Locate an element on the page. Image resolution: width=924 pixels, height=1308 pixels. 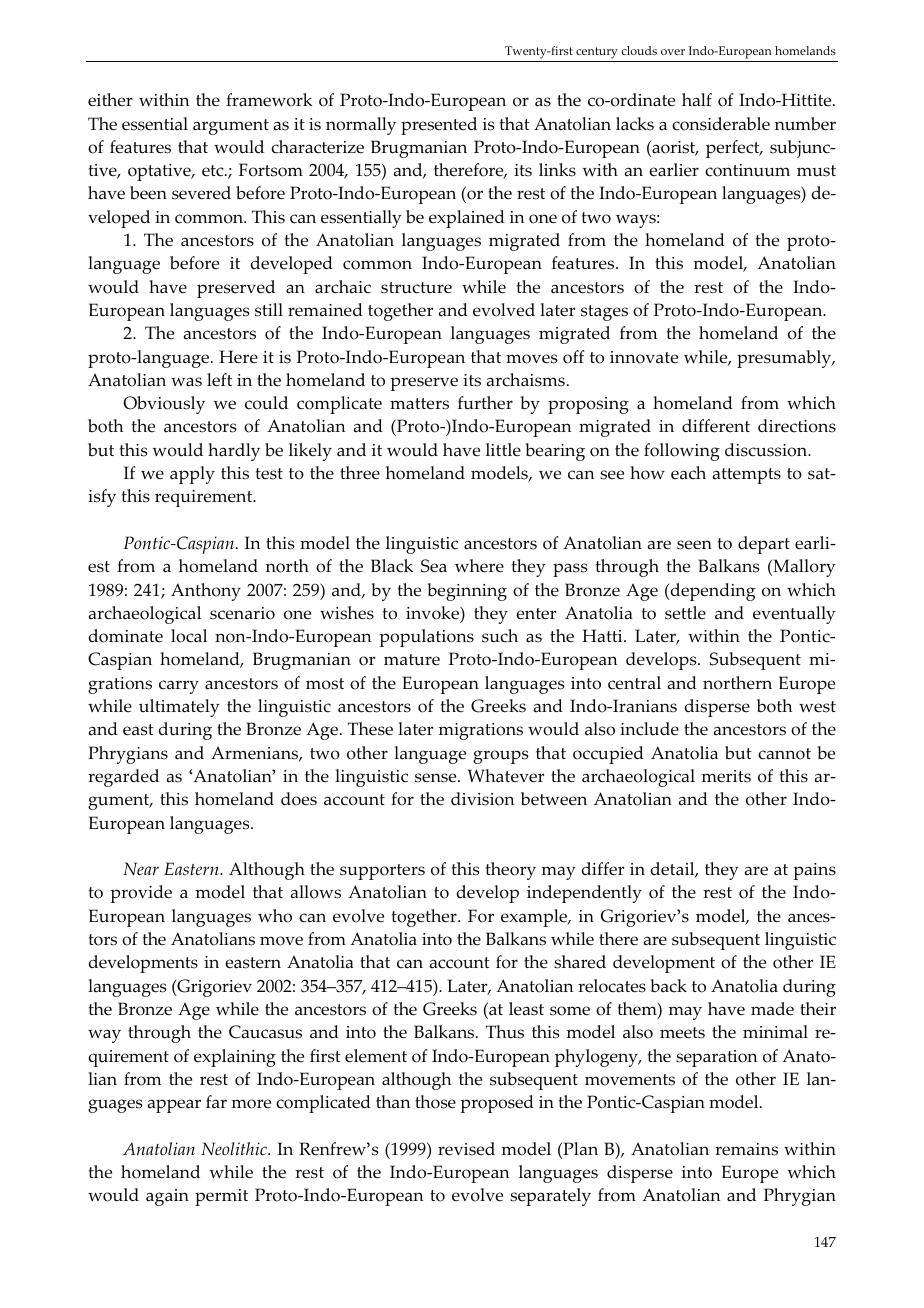
apply is located at coordinates (192, 475).
